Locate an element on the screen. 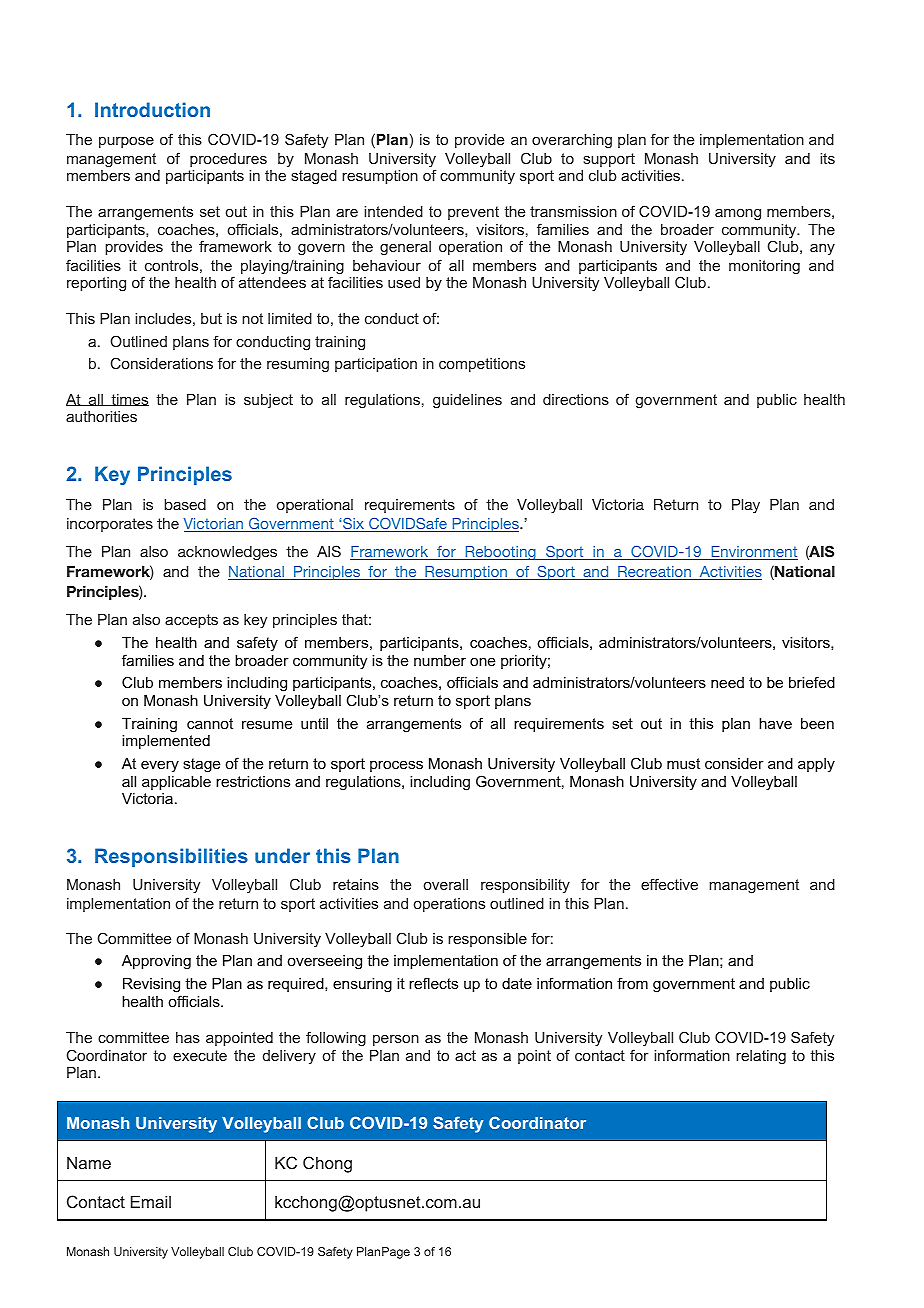 This screenshot has width=924, height=1308. Email is located at coordinates (151, 1201).
